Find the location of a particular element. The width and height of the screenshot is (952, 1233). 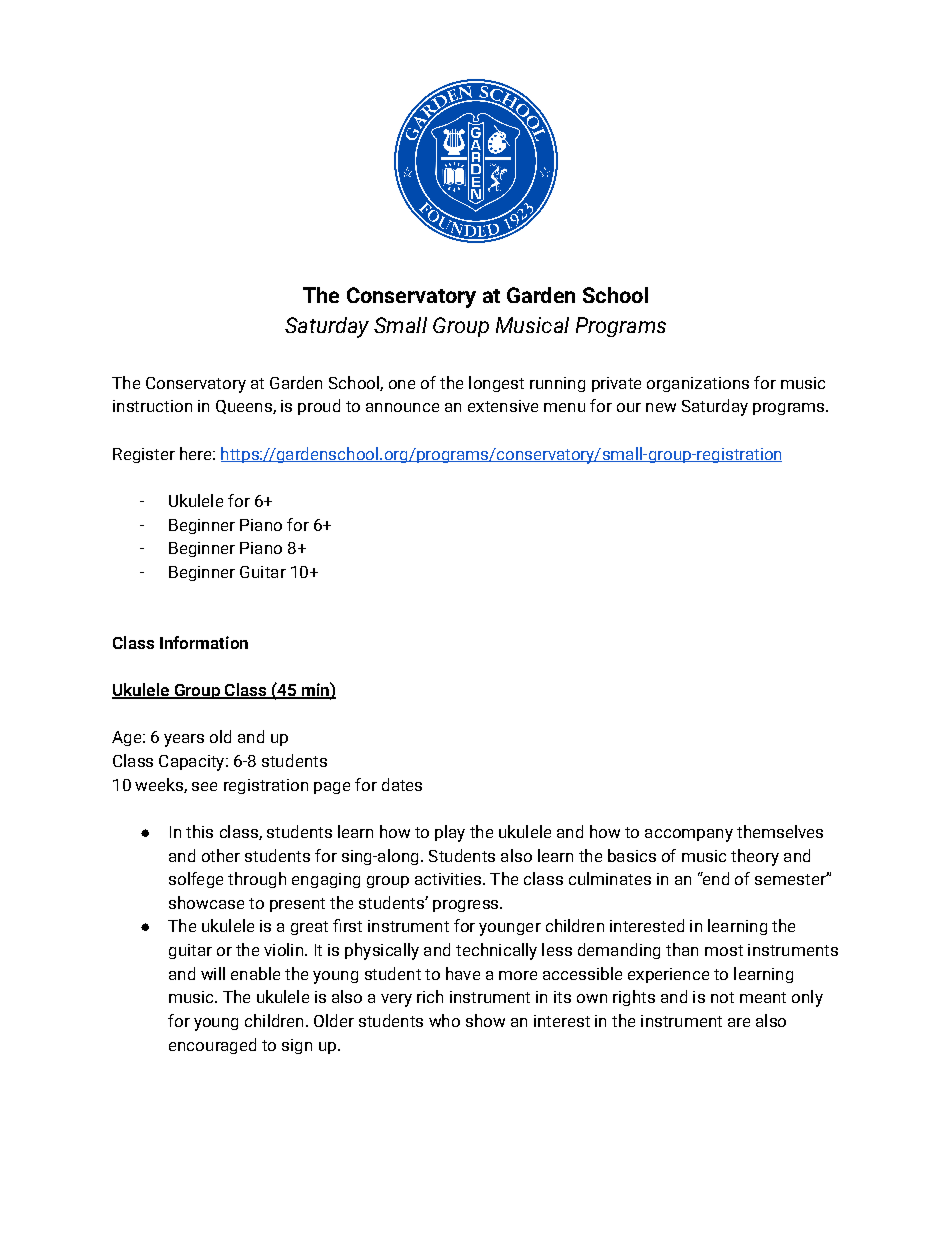

Queens is located at coordinates (245, 407).
